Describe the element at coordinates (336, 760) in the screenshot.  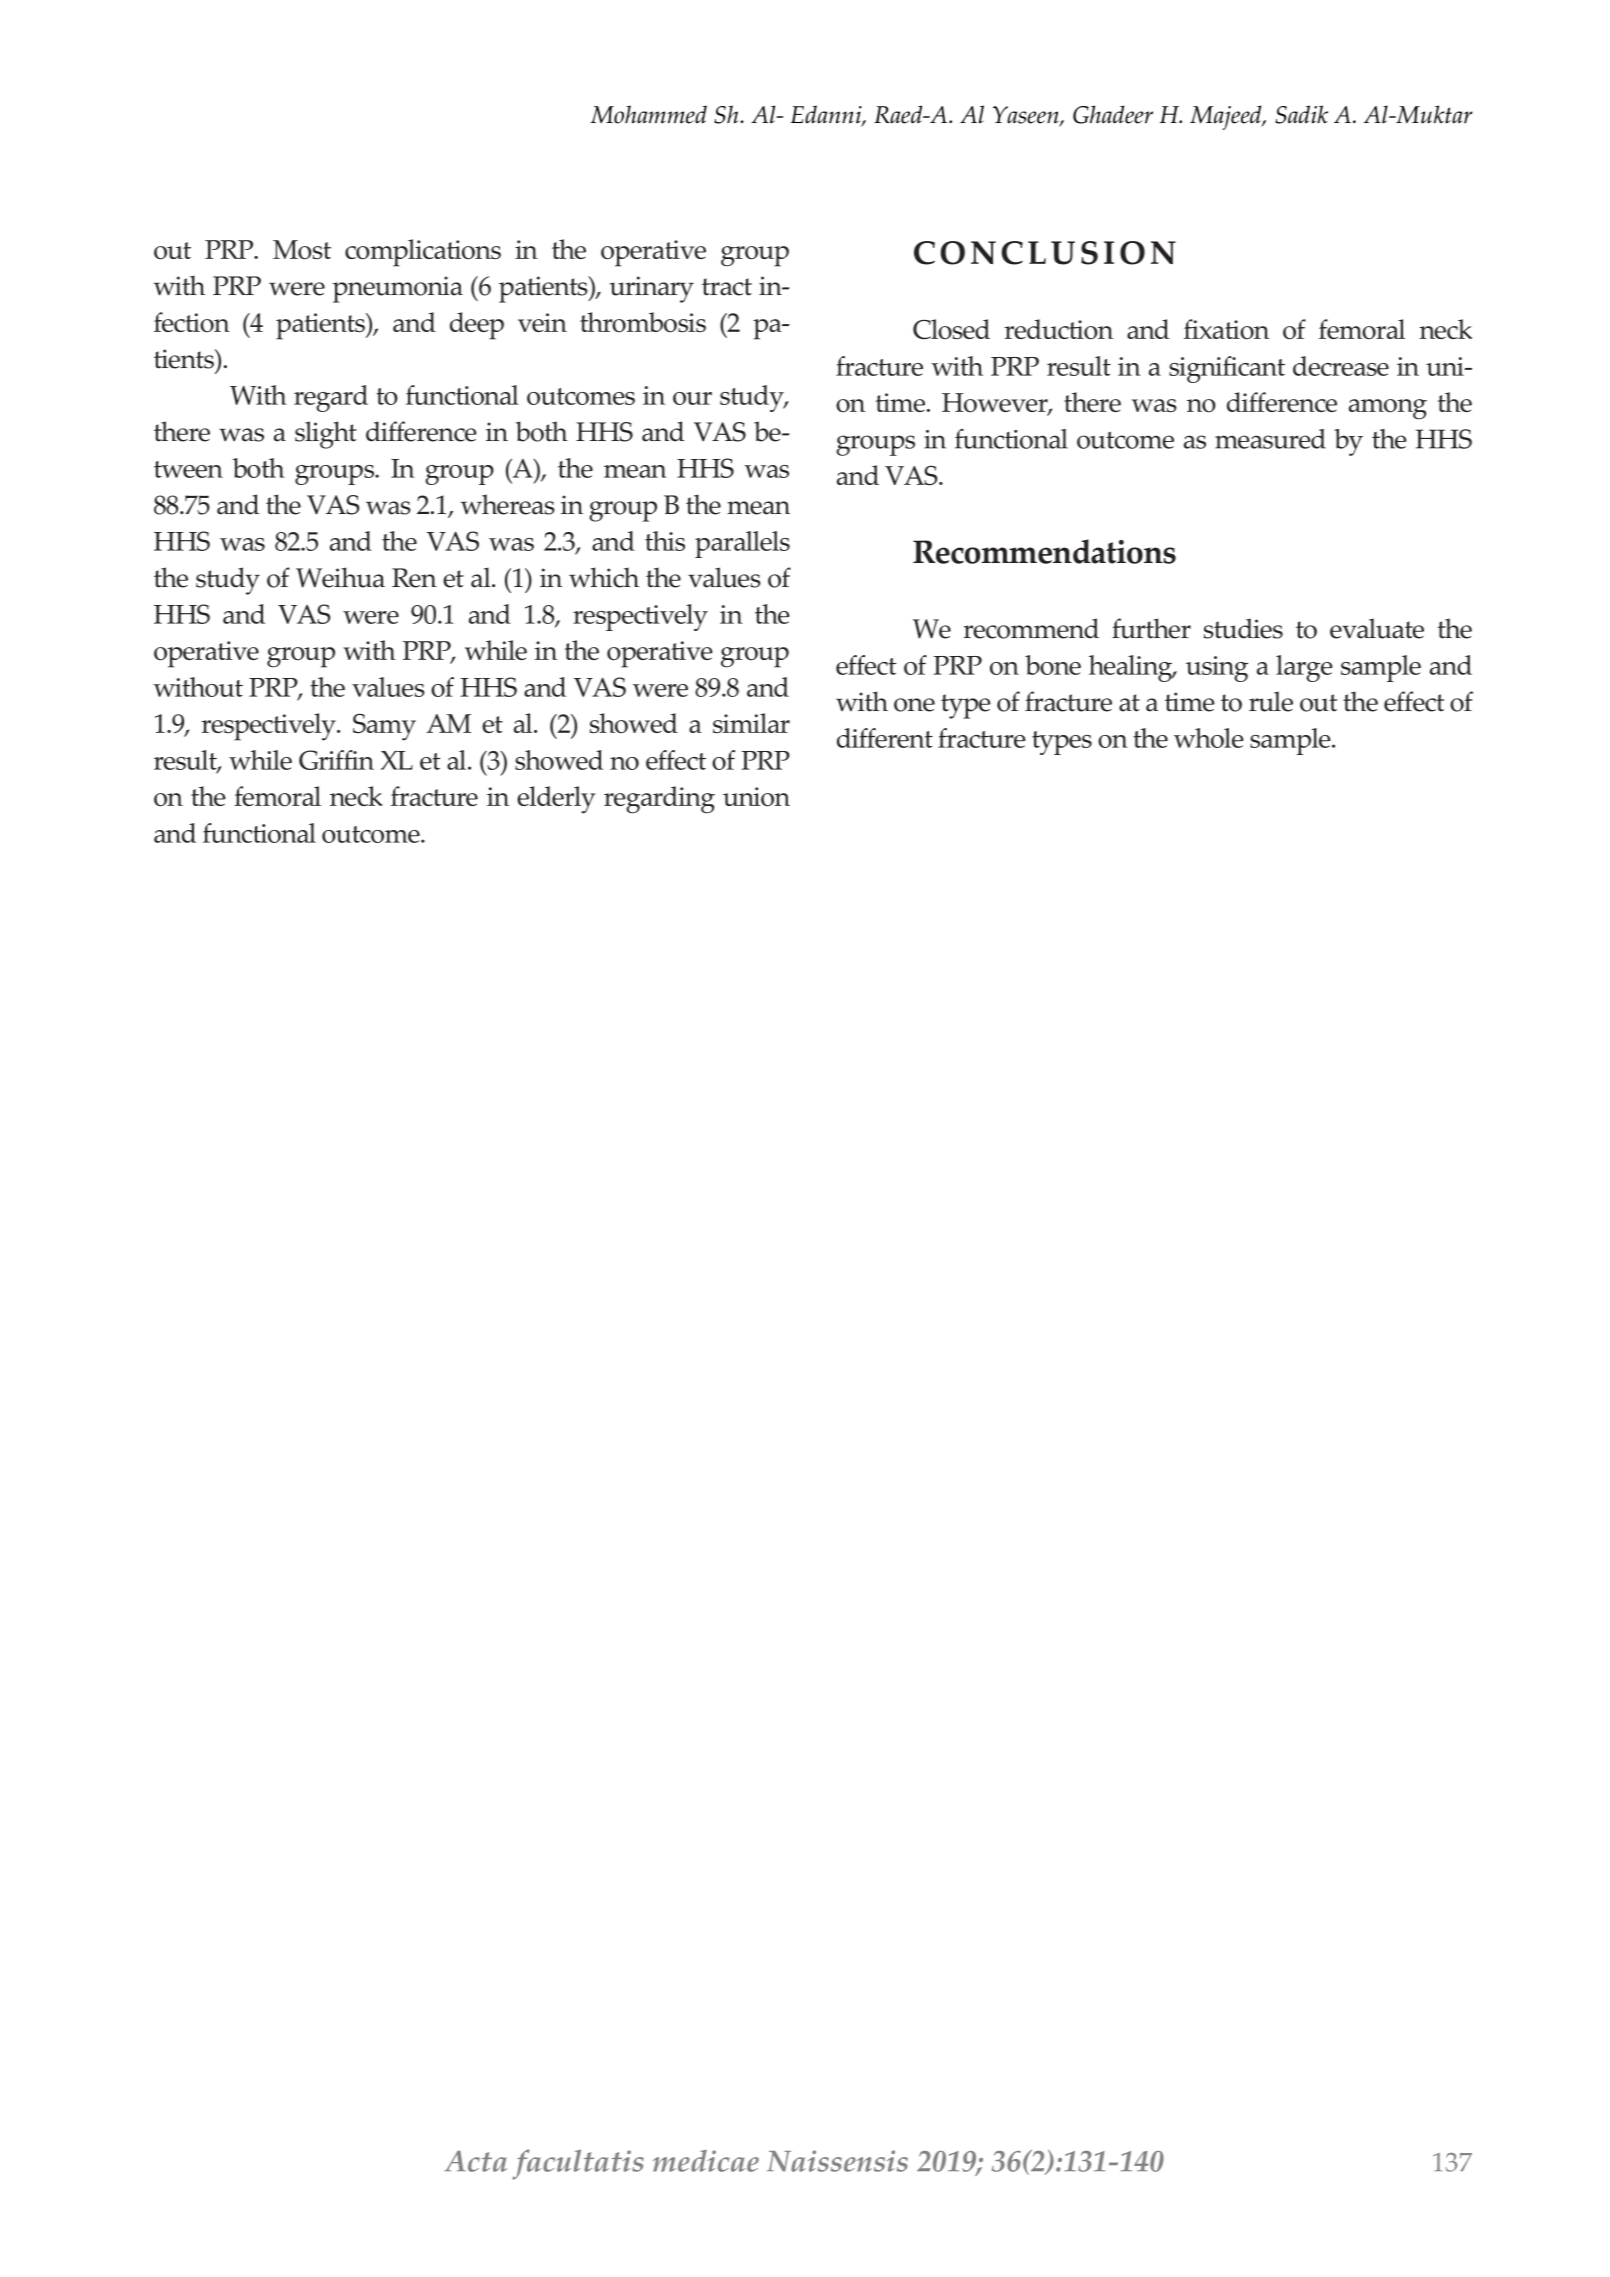
I see `Griffin` at that location.
